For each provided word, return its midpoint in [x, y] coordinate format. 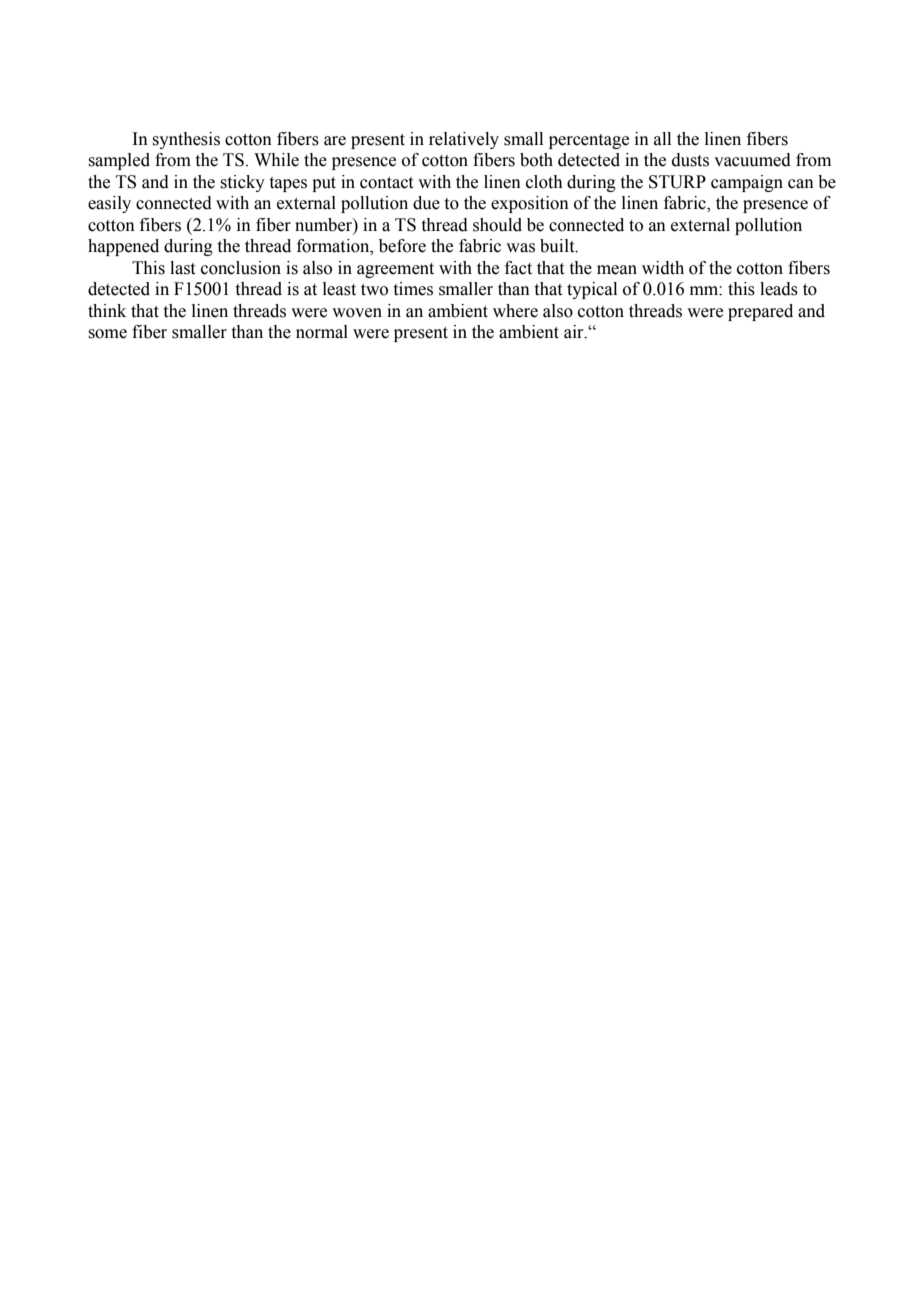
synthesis [186, 140]
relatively [464, 140]
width [663, 268]
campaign [747, 183]
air [575, 332]
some [107, 334]
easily [109, 204]
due [426, 203]
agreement [395, 270]
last [182, 268]
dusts [690, 160]
